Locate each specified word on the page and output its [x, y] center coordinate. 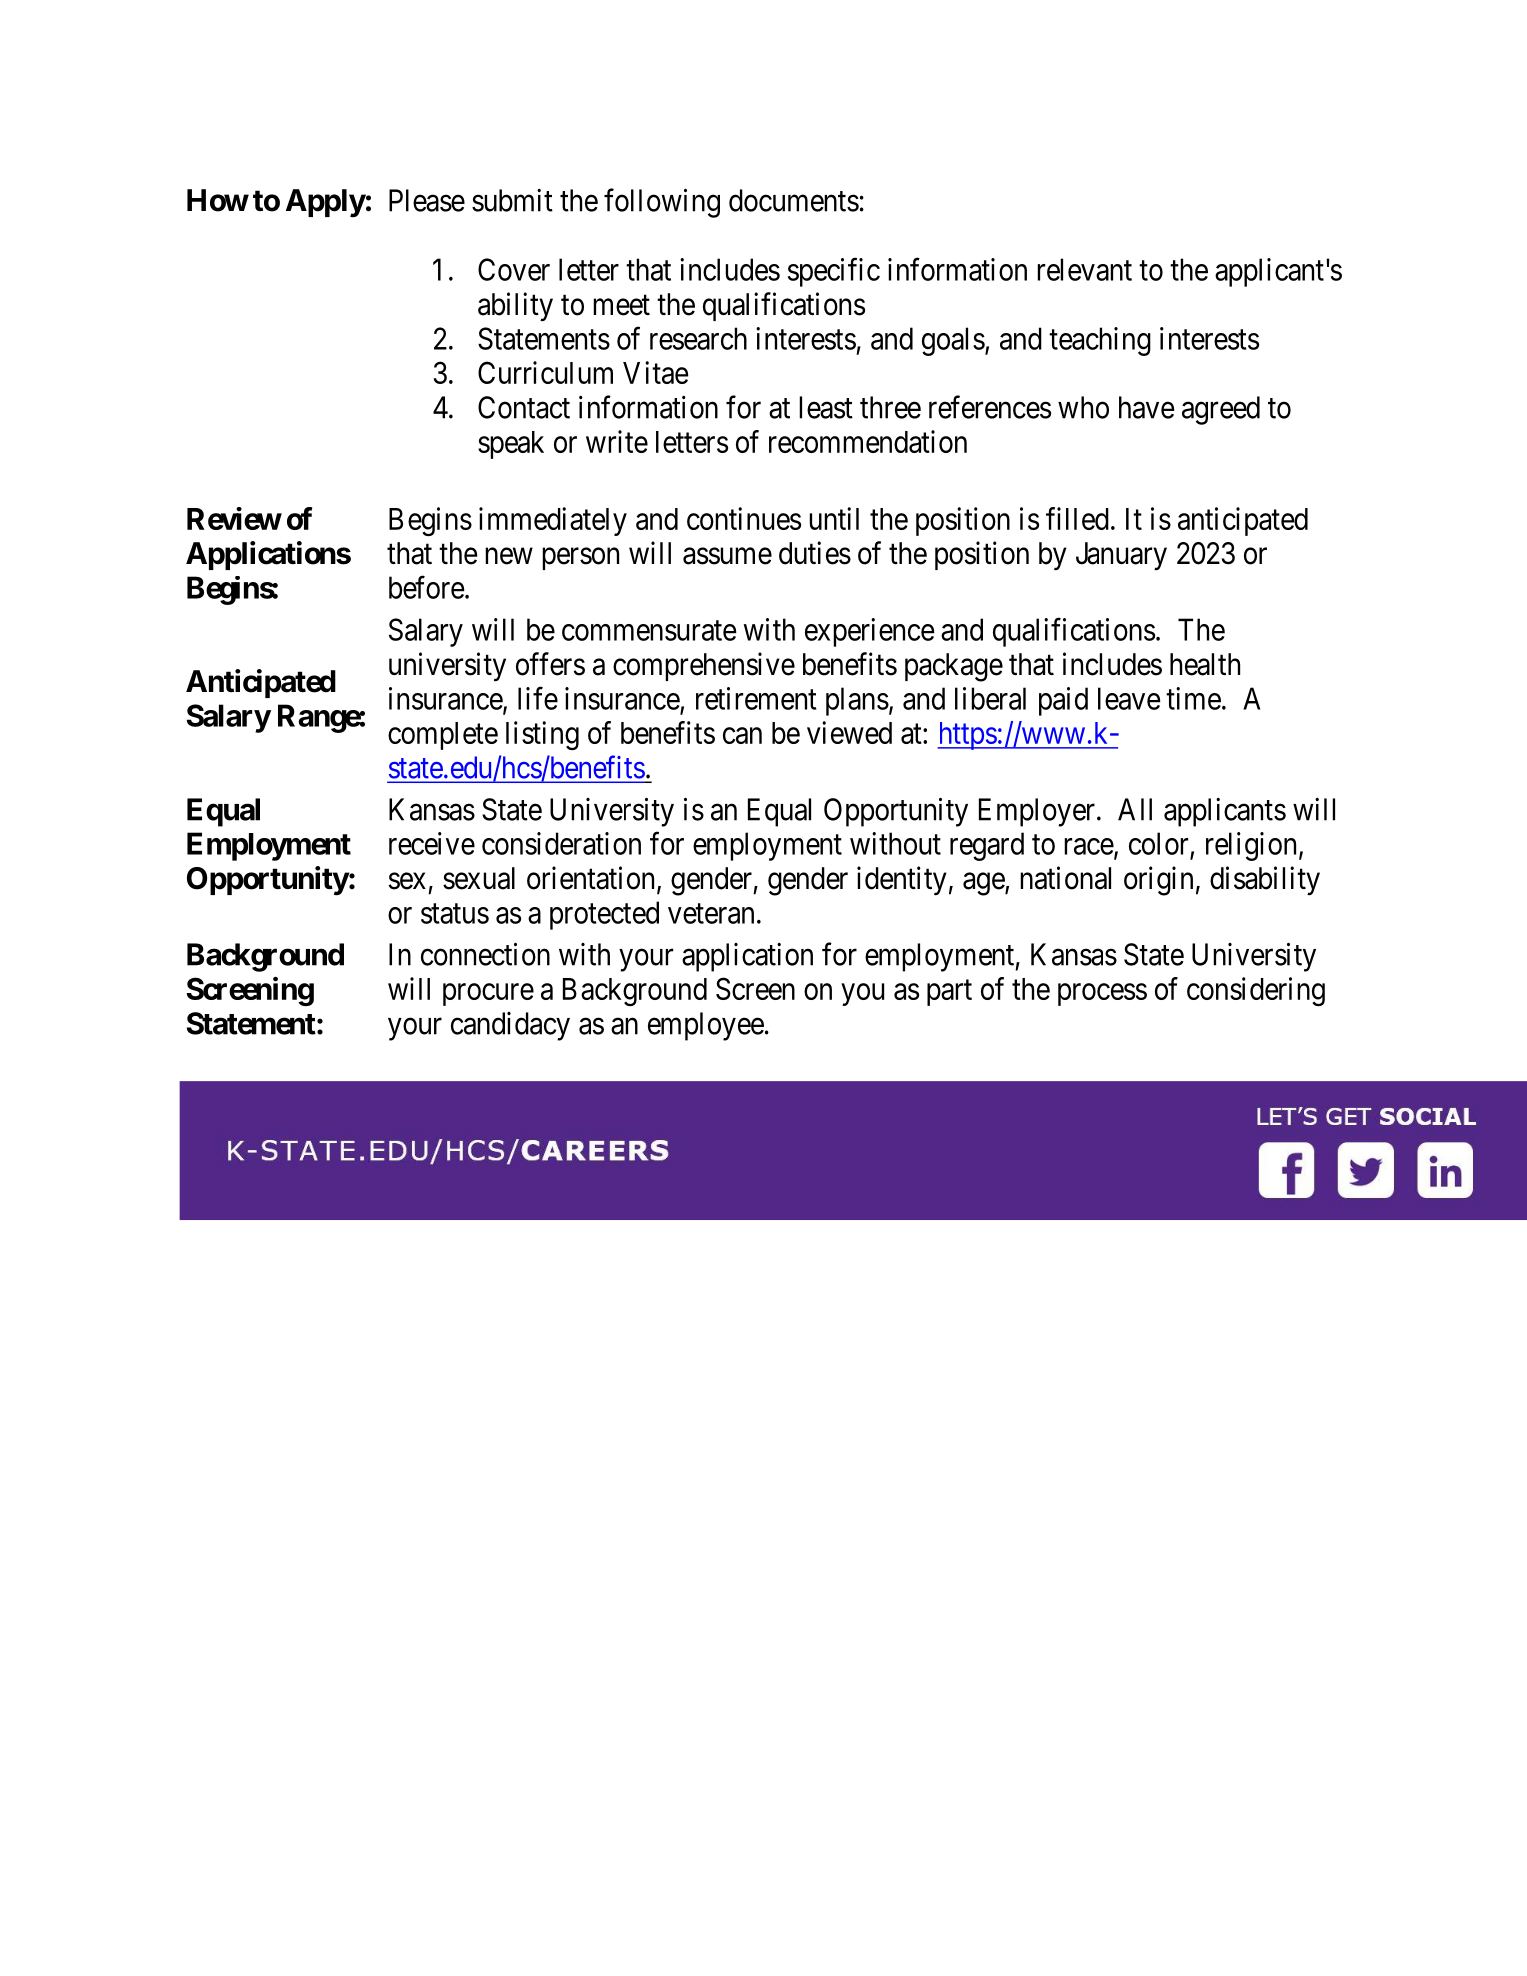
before [427, 587]
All [1135, 809]
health [1205, 664]
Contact [524, 407]
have [1147, 407]
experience [870, 632]
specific [834, 272]
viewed [849, 732]
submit [512, 200]
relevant [1084, 269]
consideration [561, 843]
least [826, 407]
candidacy [510, 1026]
